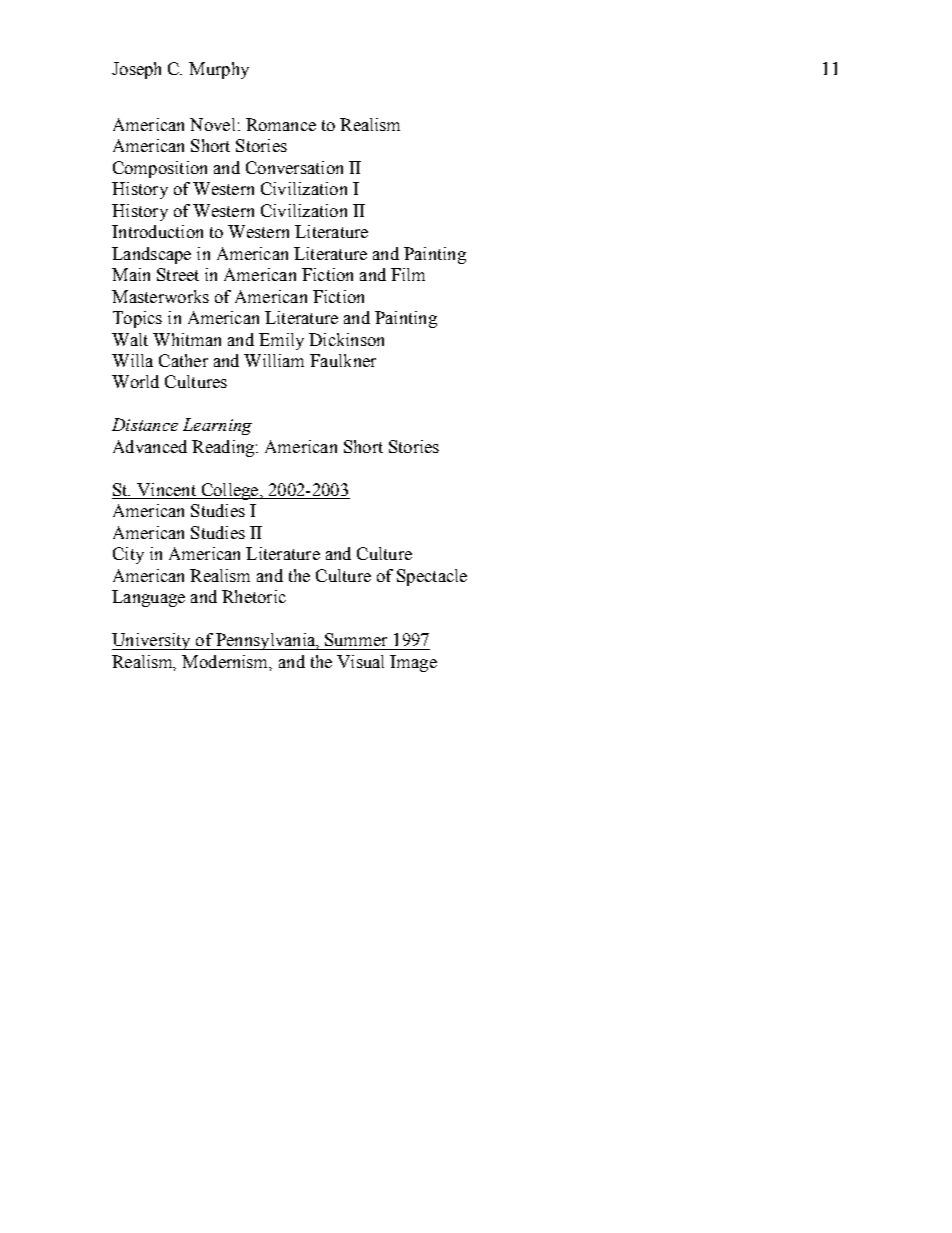 The width and height of the document is (952, 1233). Describe the element at coordinates (178, 274) in the document. I see `Street` at that location.
